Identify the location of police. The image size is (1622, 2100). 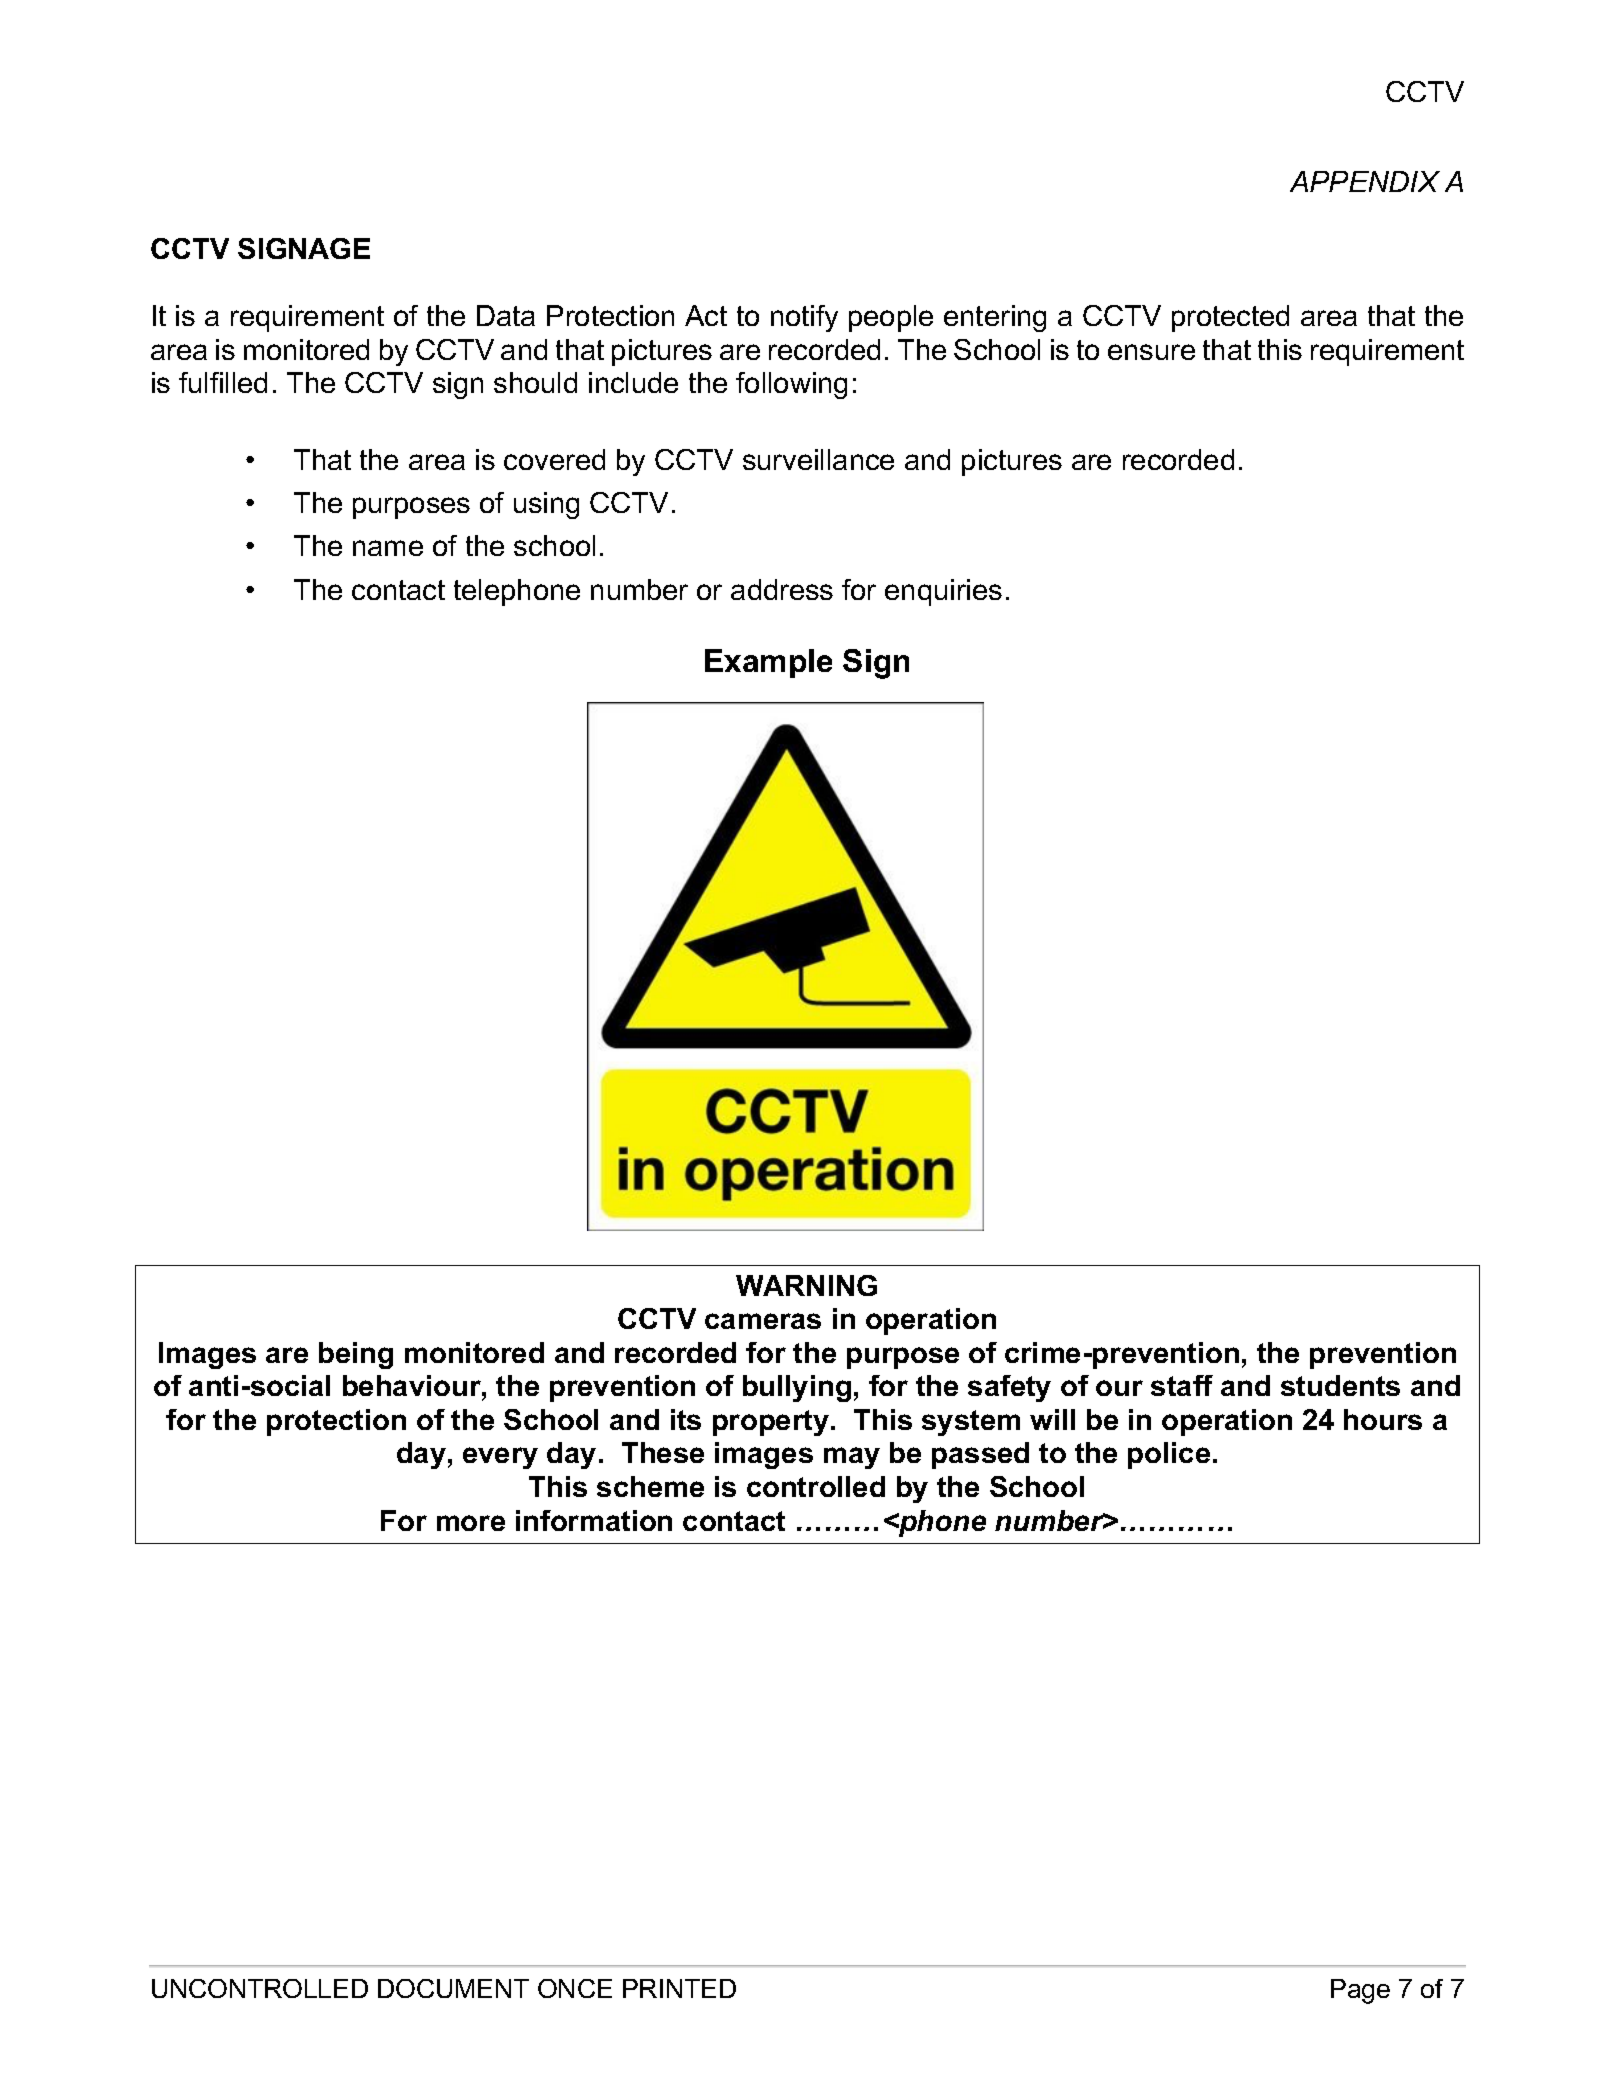
(1169, 1455).
